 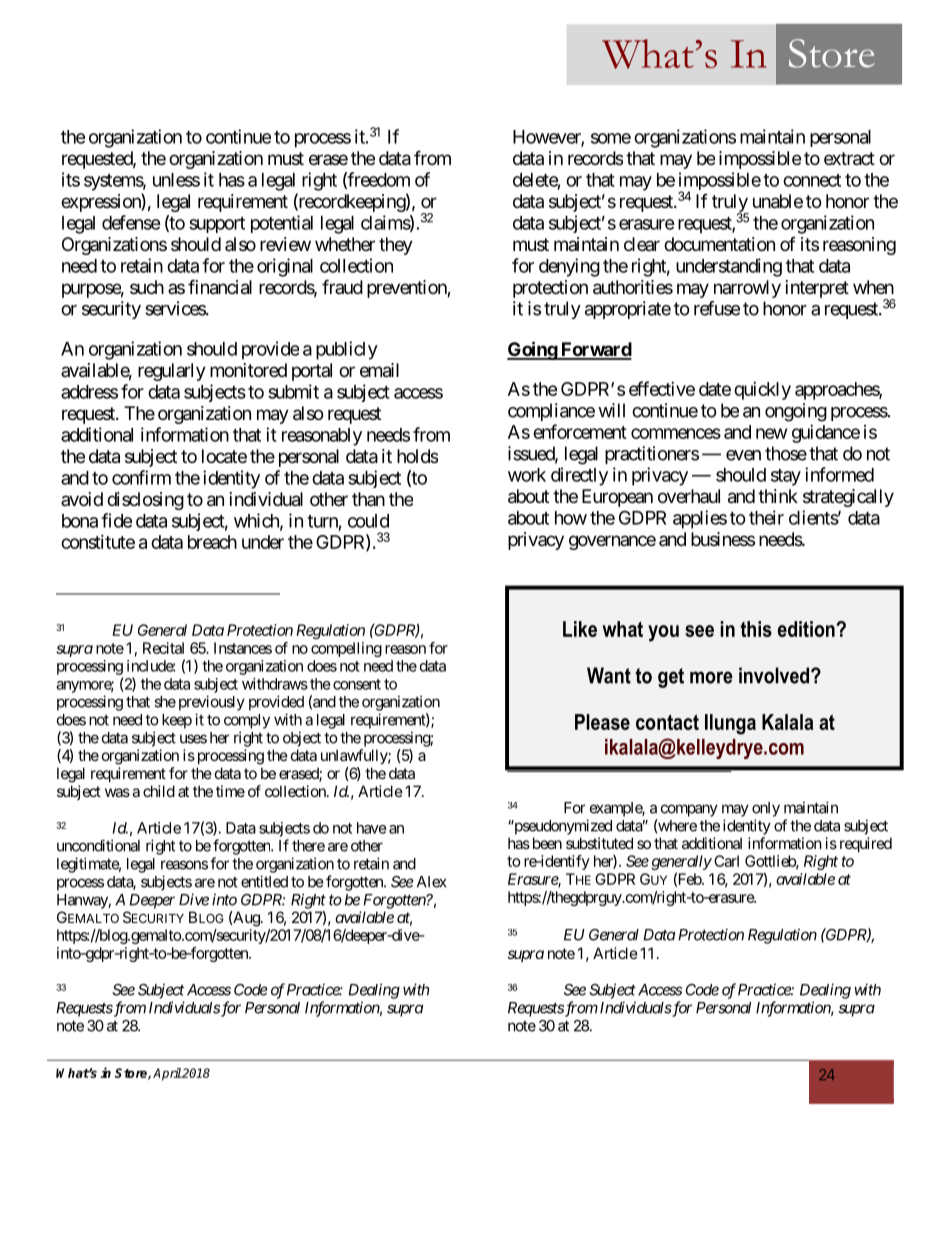 I want to click on connect, so click(x=812, y=180).
